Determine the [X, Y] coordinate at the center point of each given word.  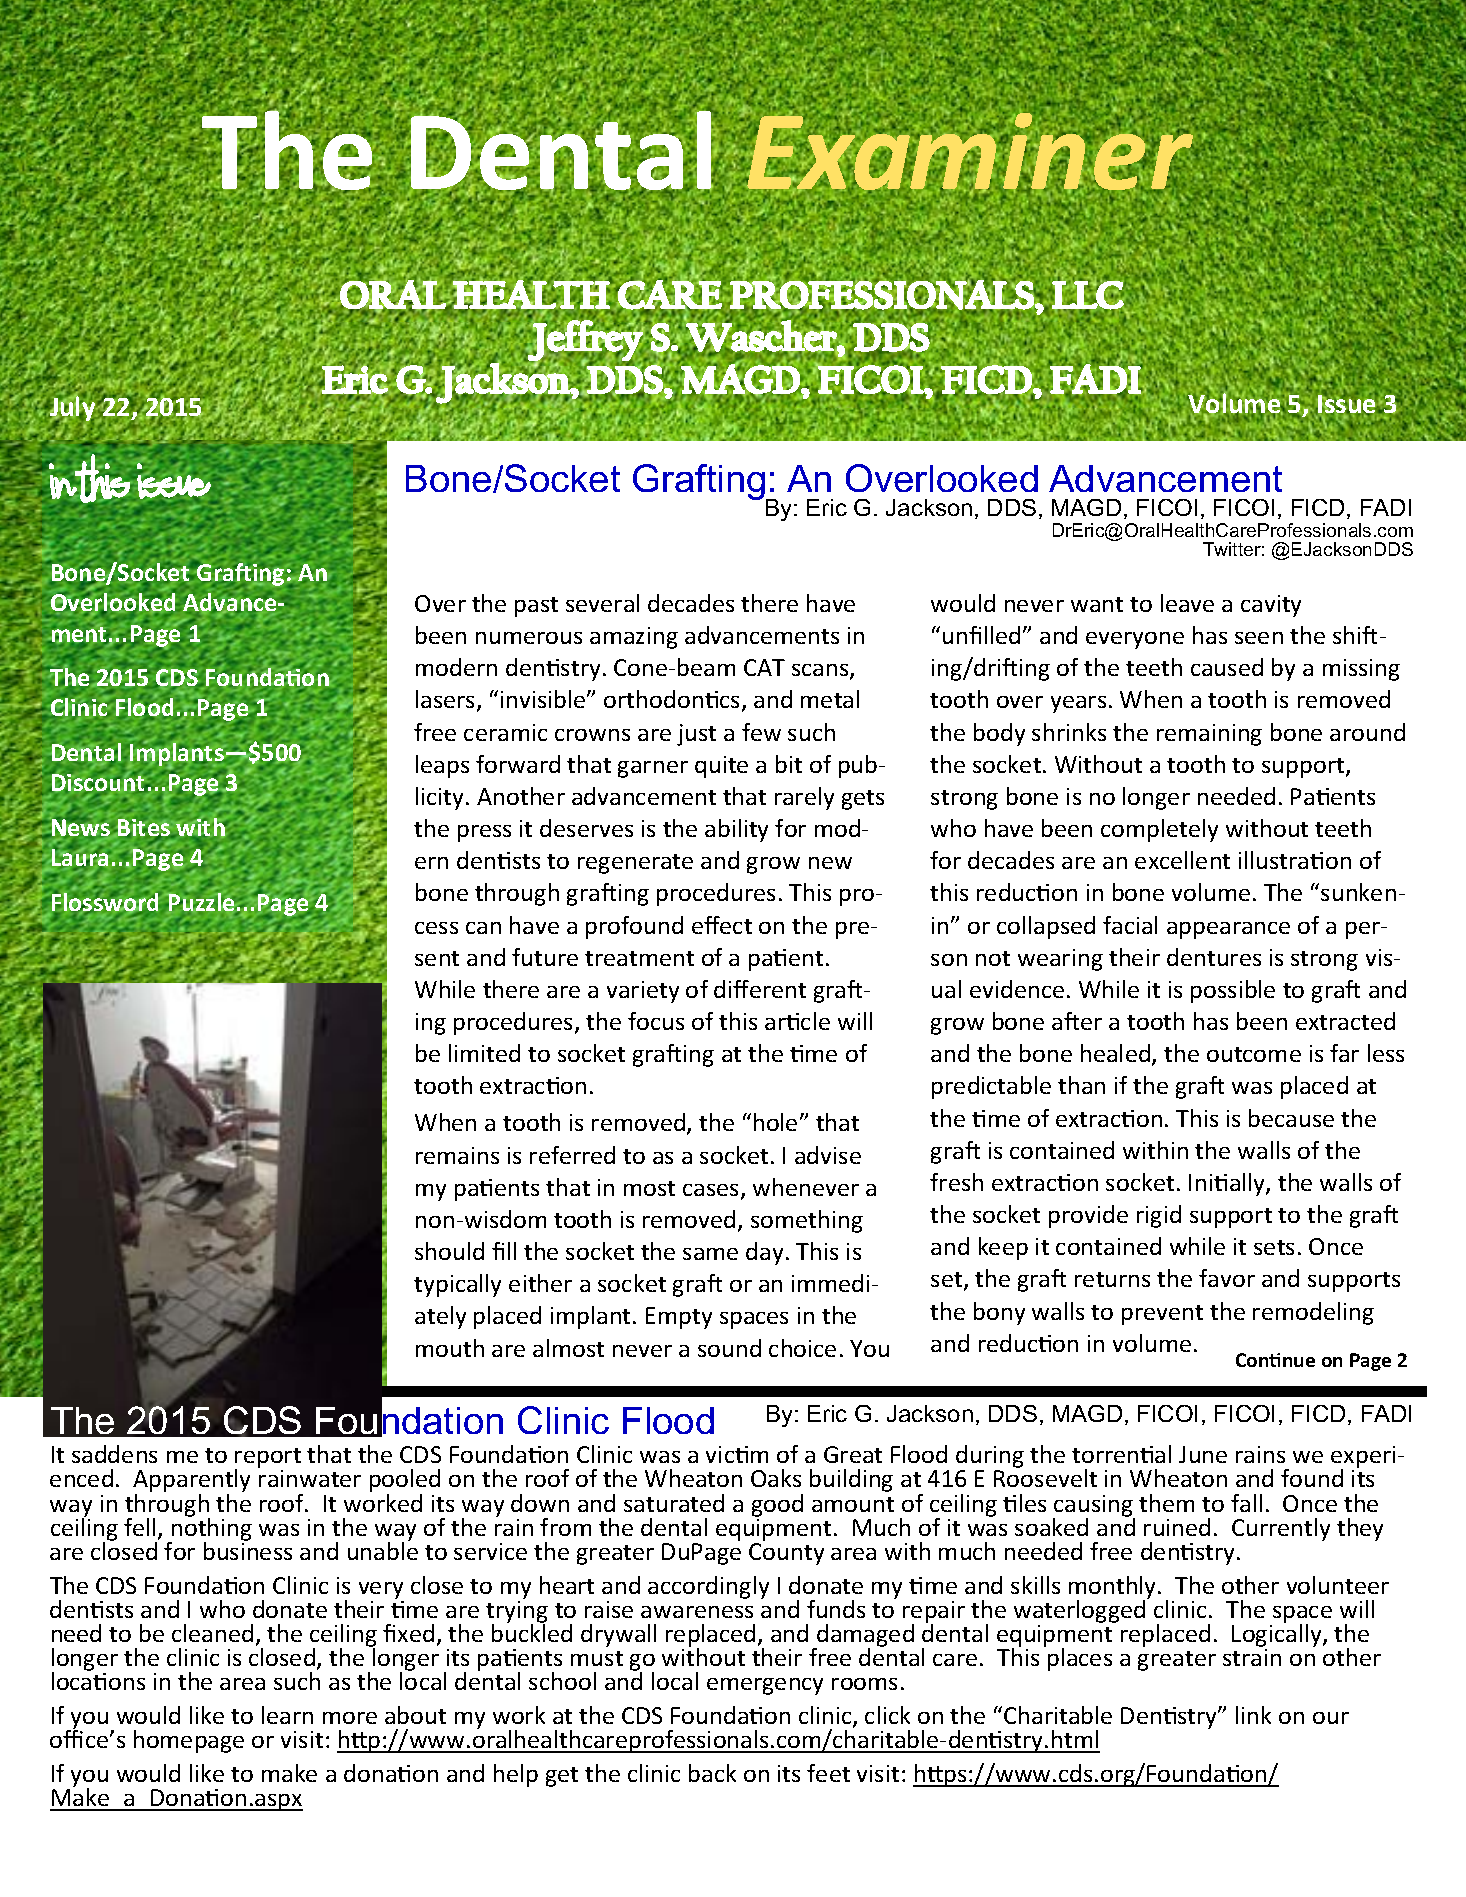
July [73, 409]
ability [736, 830]
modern [456, 667]
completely [1159, 830]
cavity [1271, 606]
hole [775, 1122]
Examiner [970, 152]
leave [1187, 603]
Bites [144, 829]
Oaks [776, 1478]
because [1291, 1118]
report [268, 1459]
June [1203, 1454]
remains [457, 1155]
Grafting [700, 483]
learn [287, 1715]
